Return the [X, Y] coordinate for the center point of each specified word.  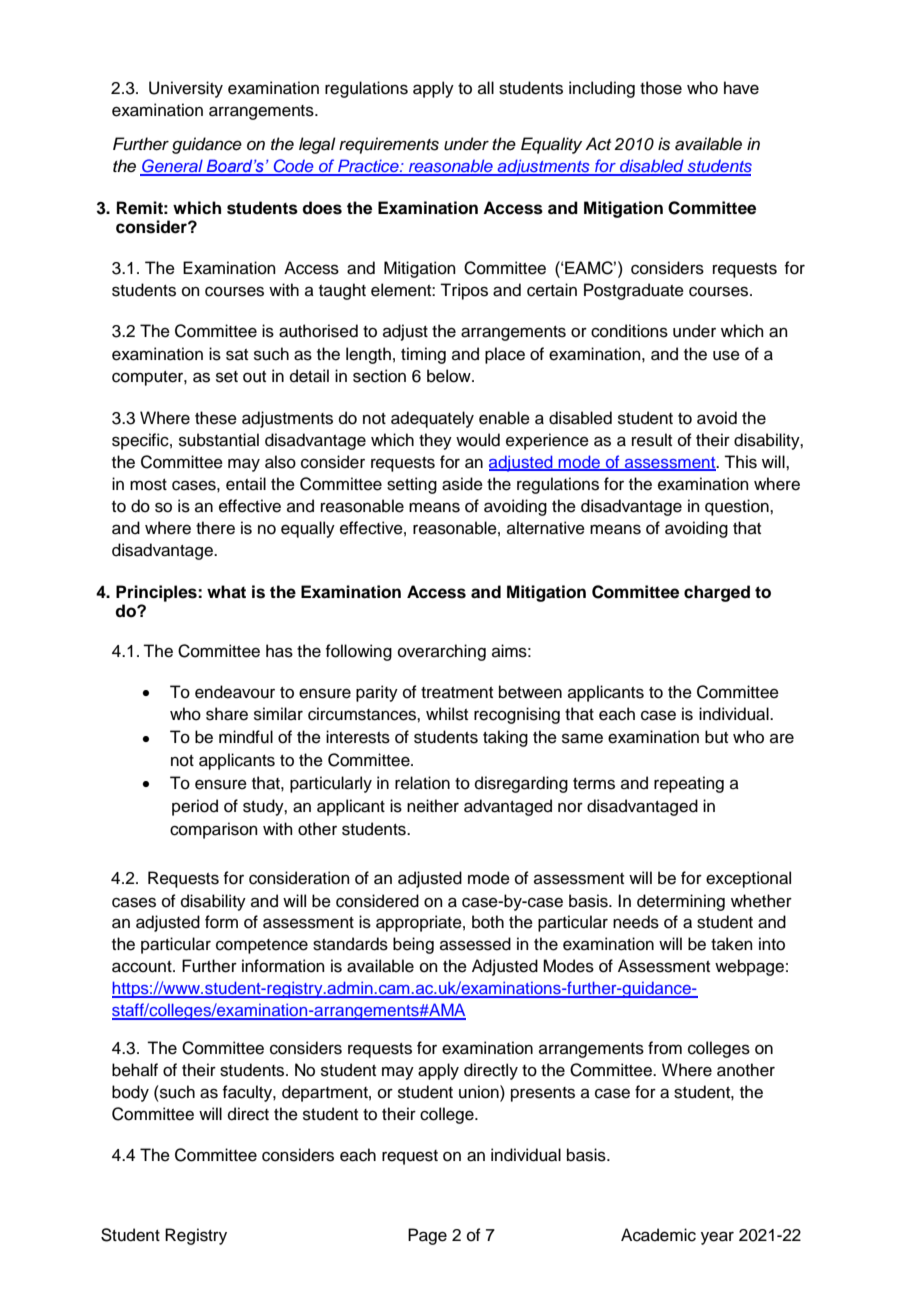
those [661, 88]
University [186, 89]
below [450, 376]
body [130, 1093]
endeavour [235, 692]
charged [717, 593]
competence [262, 946]
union [480, 1092]
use [726, 355]
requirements [389, 145]
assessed [475, 944]
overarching [442, 652]
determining [681, 902]
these [216, 418]
